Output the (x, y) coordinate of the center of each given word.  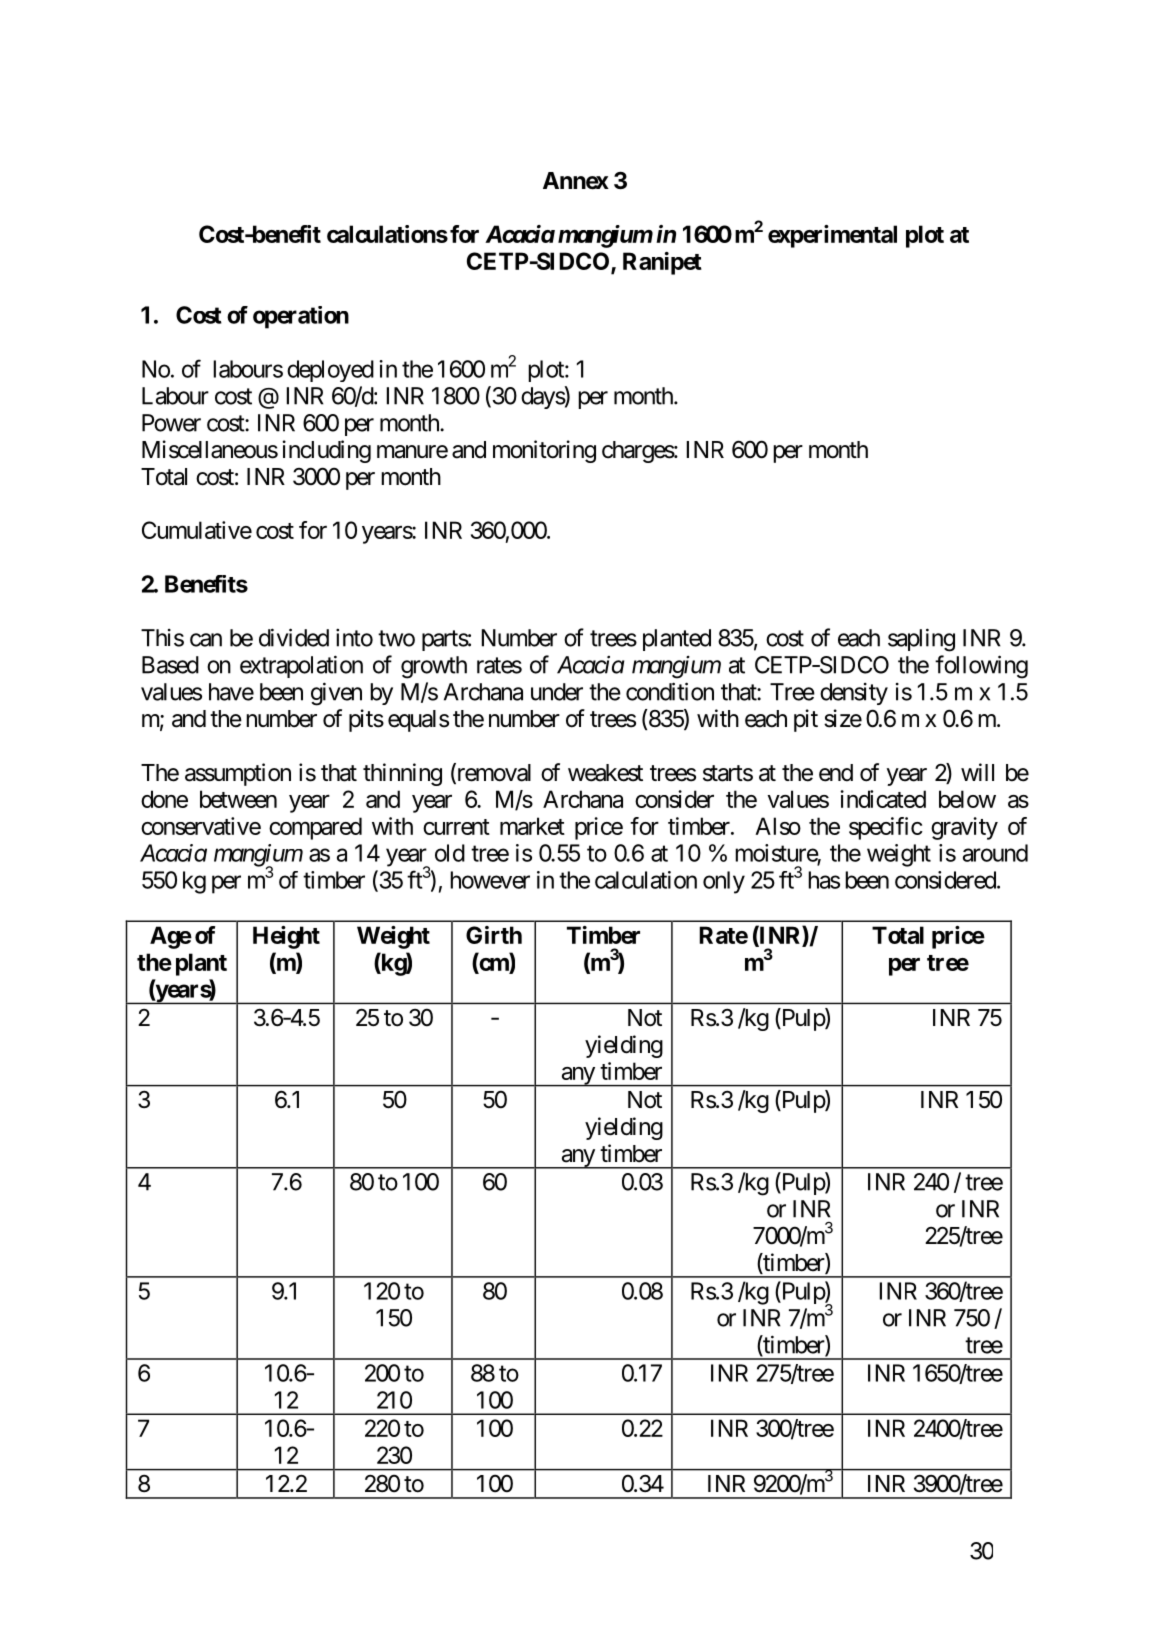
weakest (605, 773)
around (995, 853)
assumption (238, 774)
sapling (921, 640)
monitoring (544, 451)
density (854, 694)
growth (434, 667)
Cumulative (197, 530)
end (836, 773)
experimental (832, 236)
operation (301, 317)
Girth (494, 935)
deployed (330, 371)
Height (286, 937)
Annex (576, 181)
